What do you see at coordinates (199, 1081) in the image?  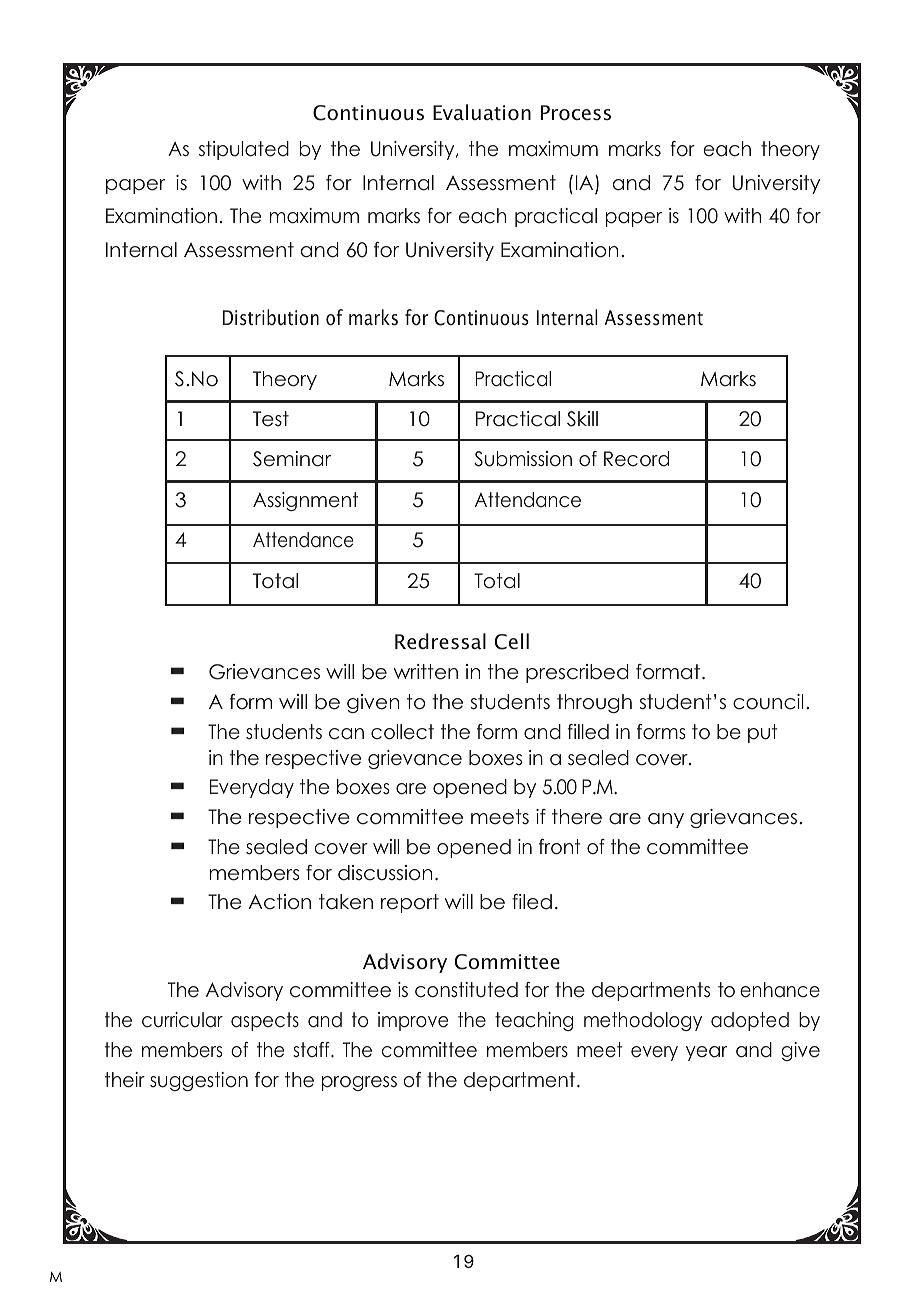 I see `suggestion` at bounding box center [199, 1081].
